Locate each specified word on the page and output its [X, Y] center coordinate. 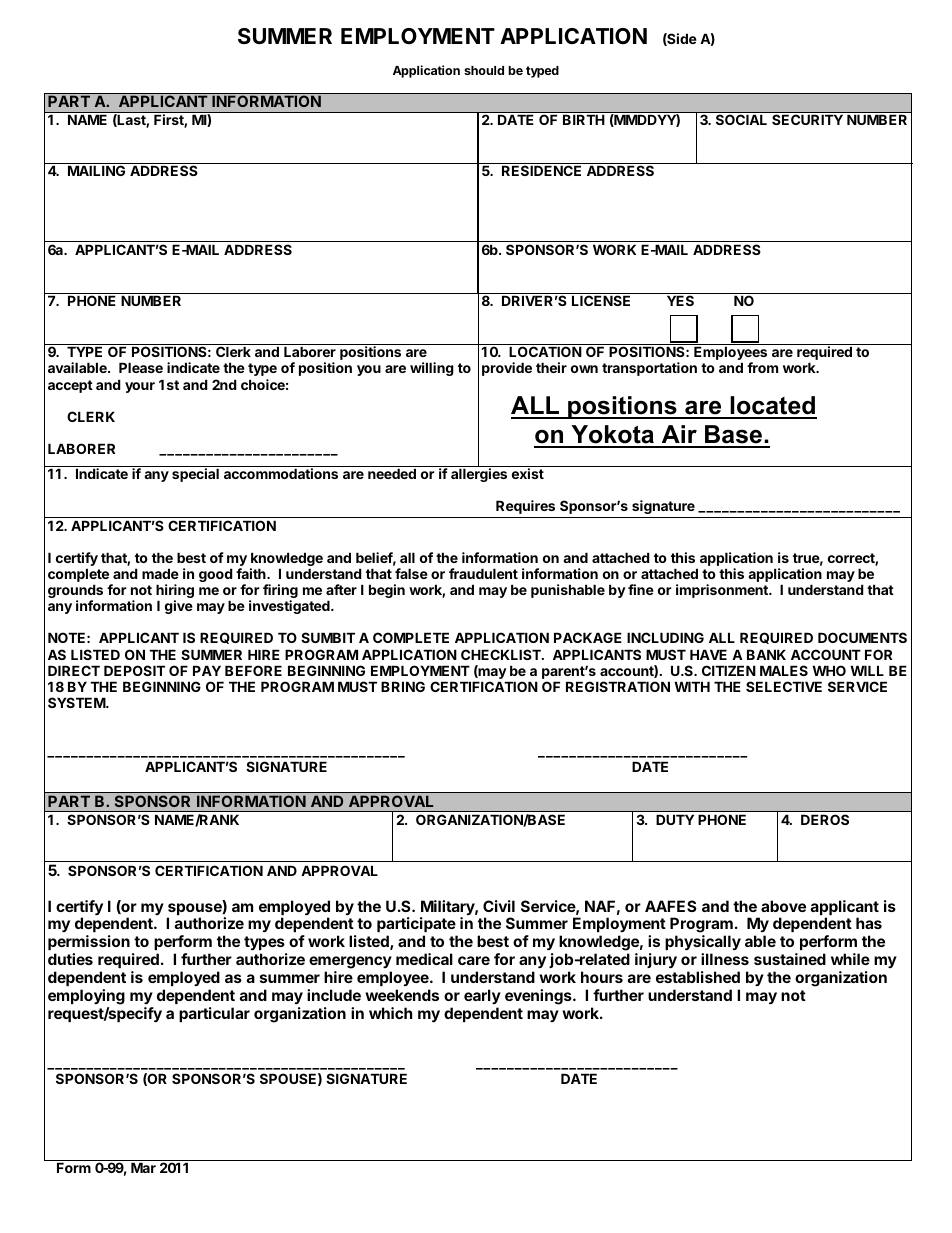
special [195, 475]
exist [528, 473]
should [484, 70]
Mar [143, 1167]
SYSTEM [77, 702]
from [762, 367]
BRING [403, 686]
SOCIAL [741, 120]
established [698, 977]
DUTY [675, 819]
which [390, 1013]
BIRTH [583, 120]
